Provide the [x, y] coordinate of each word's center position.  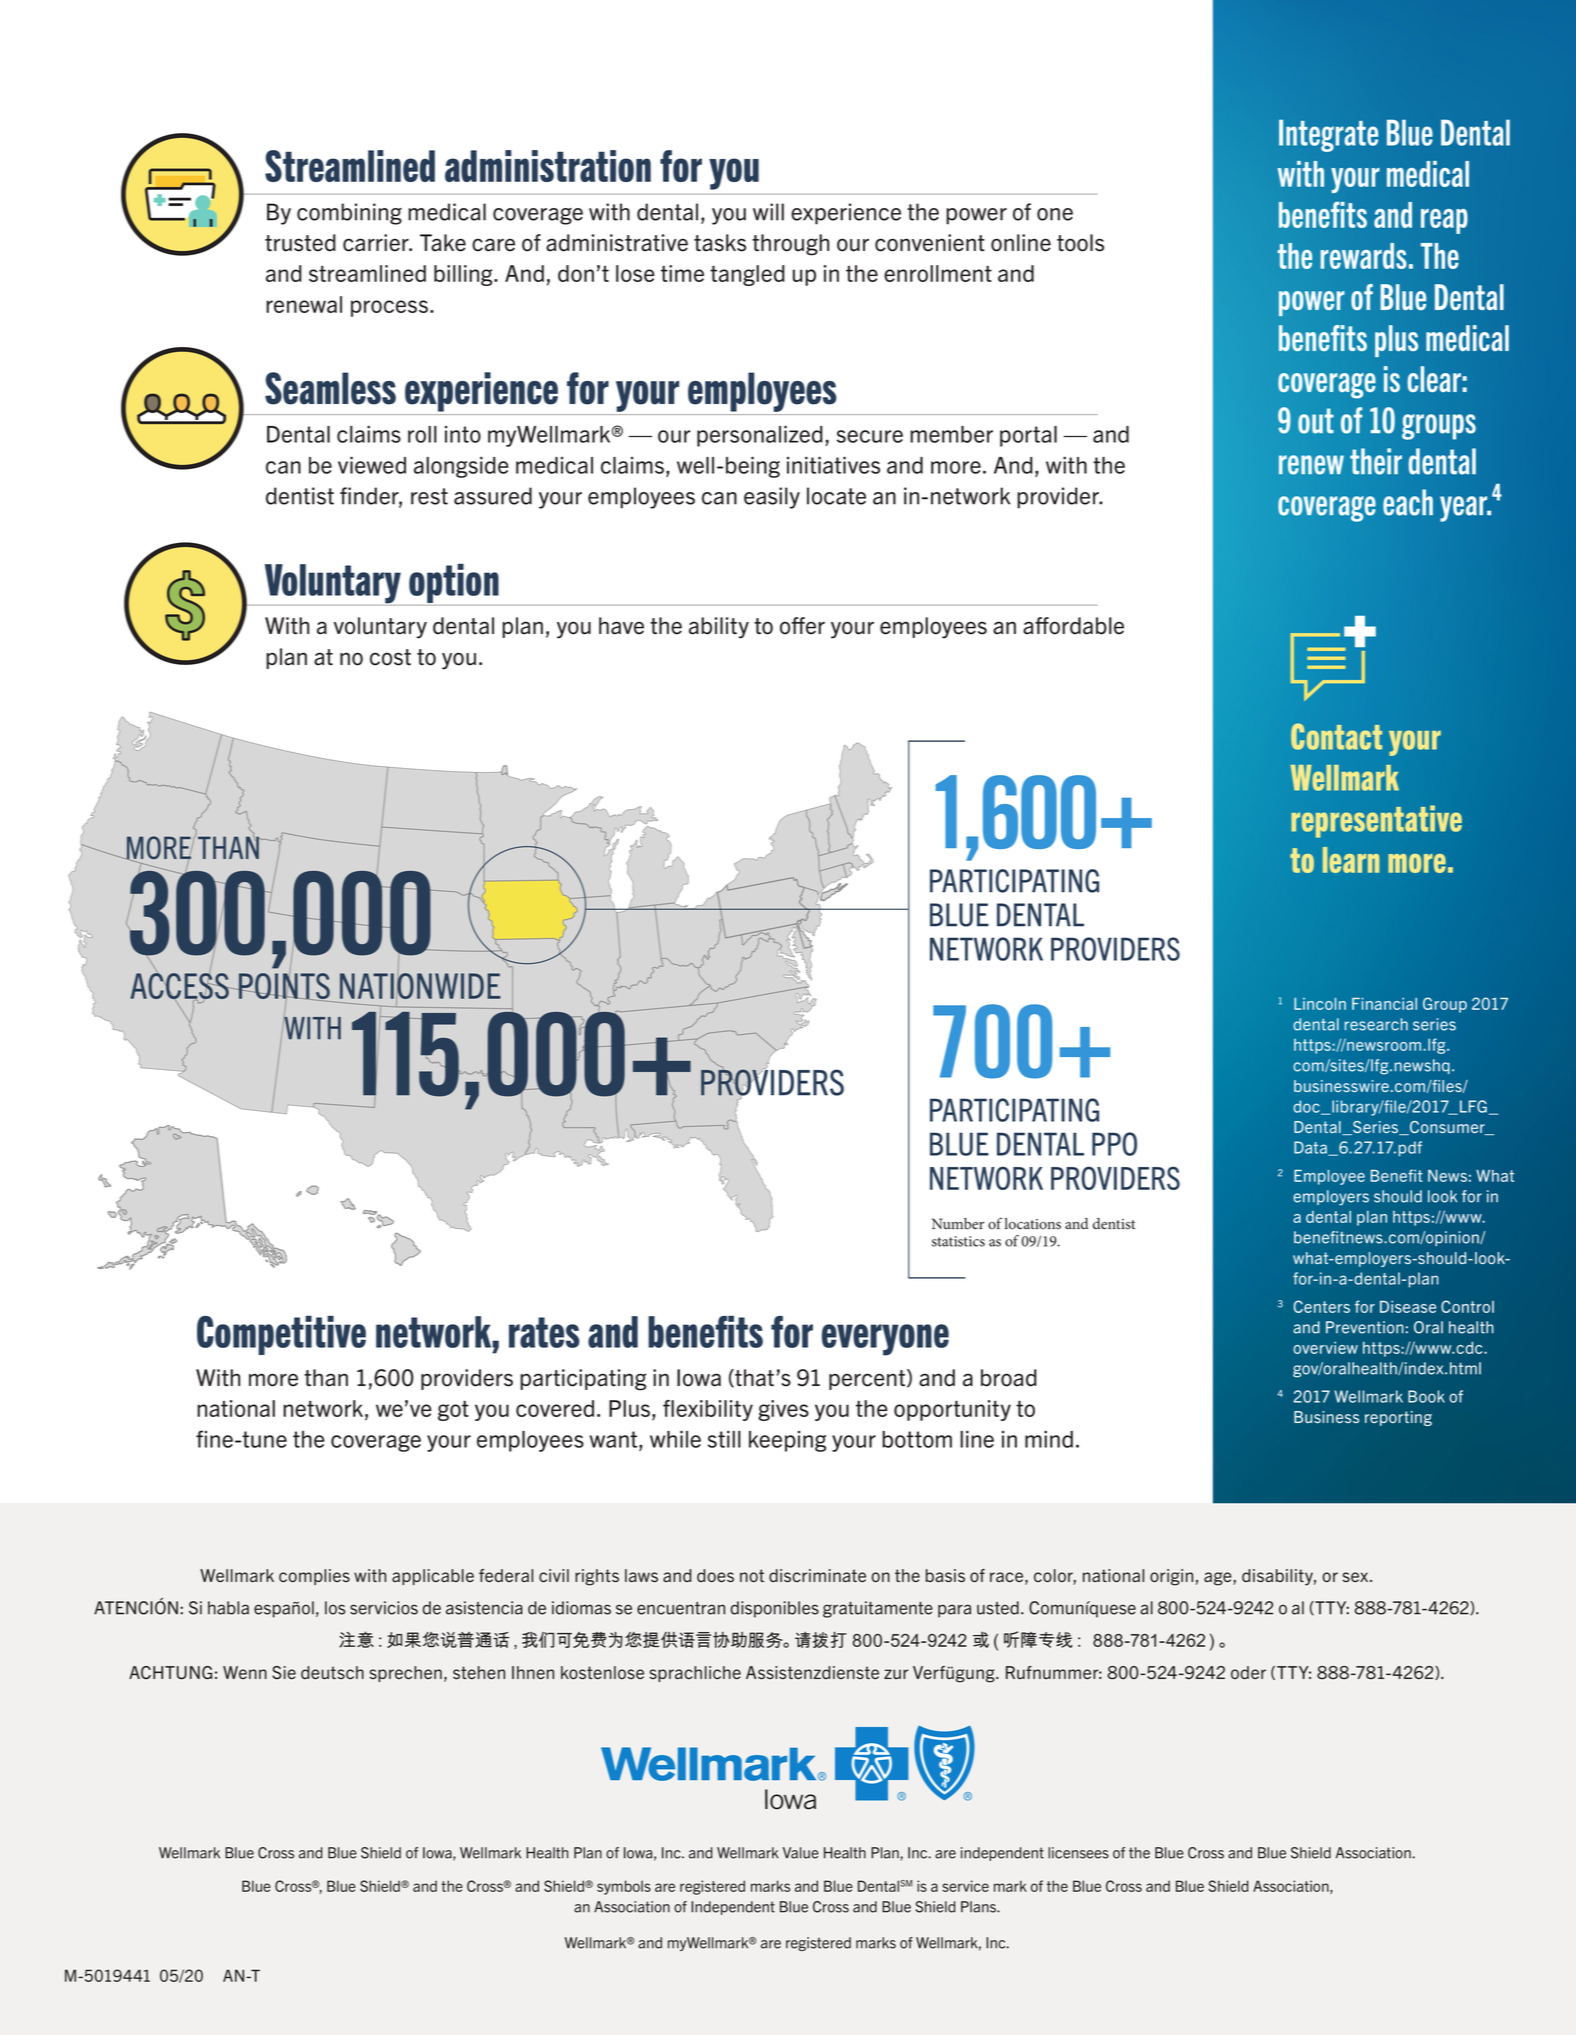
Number [958, 1224]
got [453, 1410]
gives [783, 1410]
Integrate [1328, 135]
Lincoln [1320, 1004]
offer [802, 626]
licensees [1078, 1853]
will [768, 212]
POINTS [284, 987]
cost [390, 657]
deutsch [332, 1673]
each [1408, 502]
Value [801, 1853]
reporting [1398, 1418]
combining [349, 214]
